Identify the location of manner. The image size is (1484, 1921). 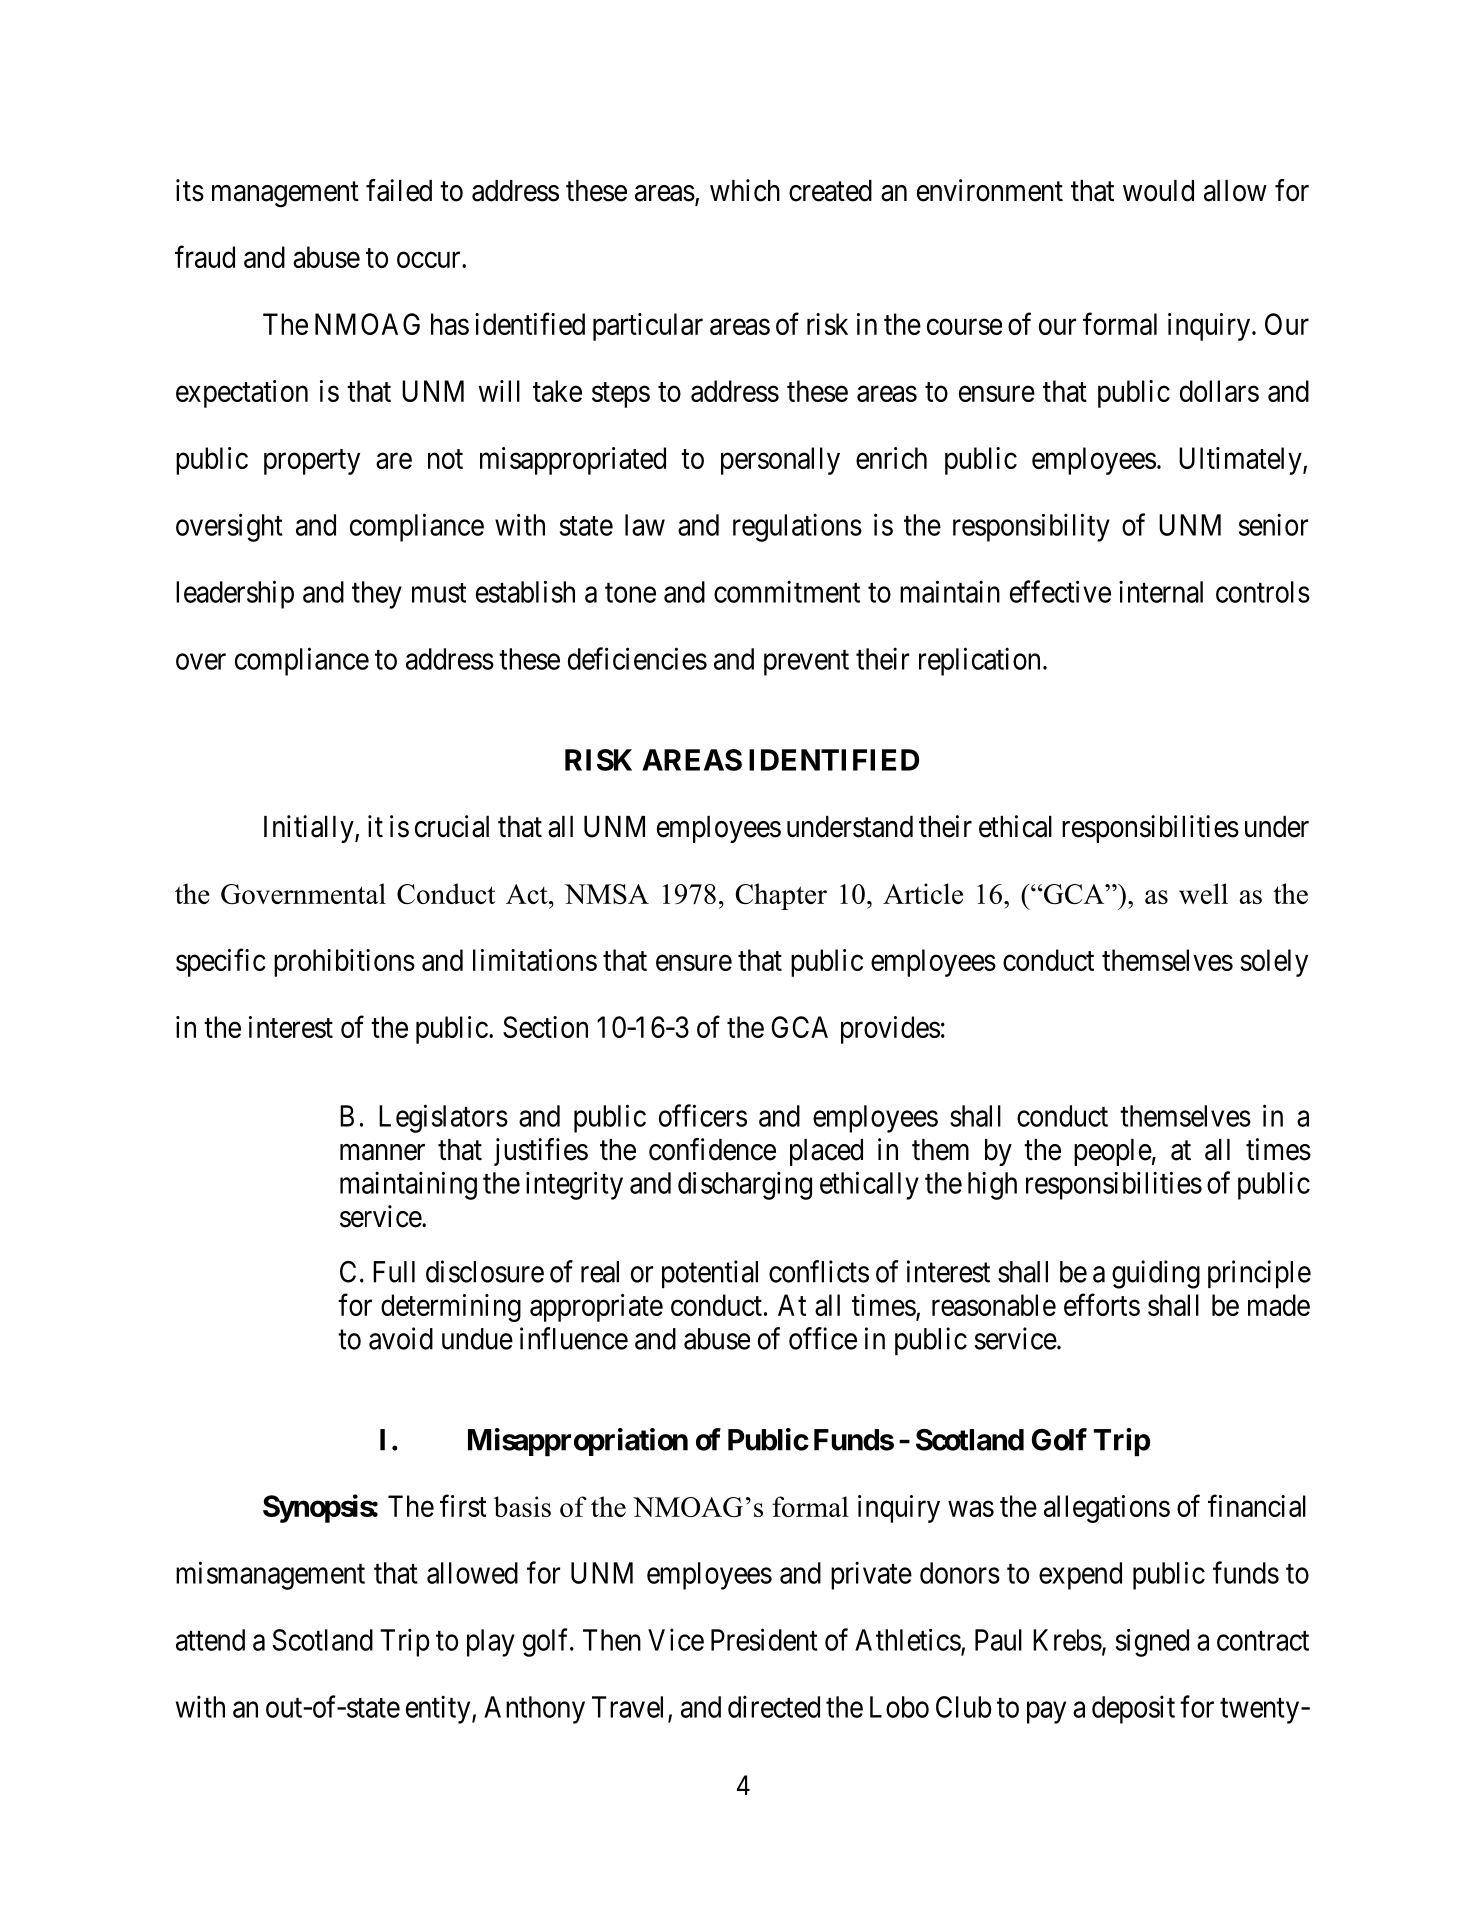
(382, 1152).
